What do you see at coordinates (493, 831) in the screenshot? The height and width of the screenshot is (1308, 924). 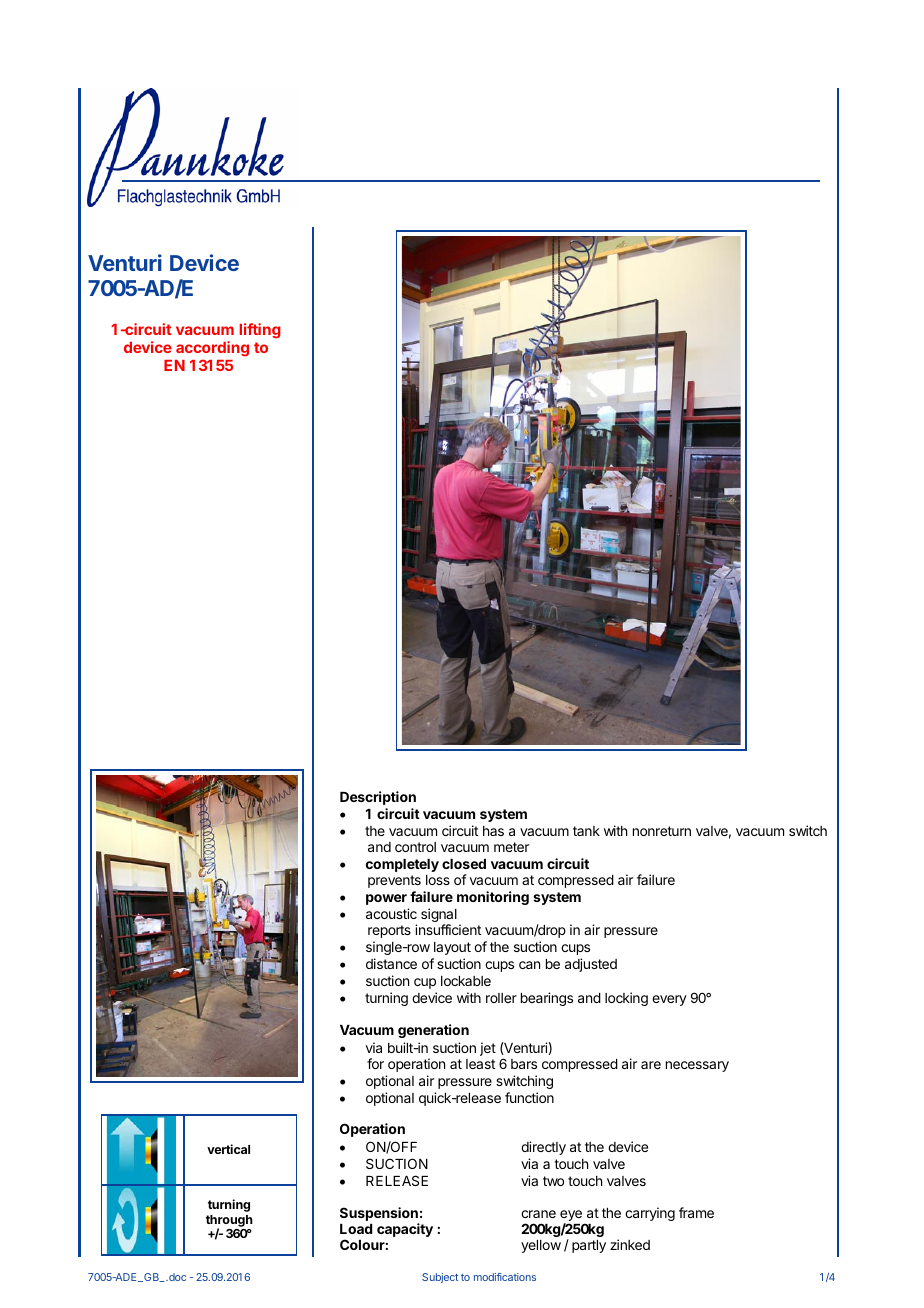 I see `has` at bounding box center [493, 831].
